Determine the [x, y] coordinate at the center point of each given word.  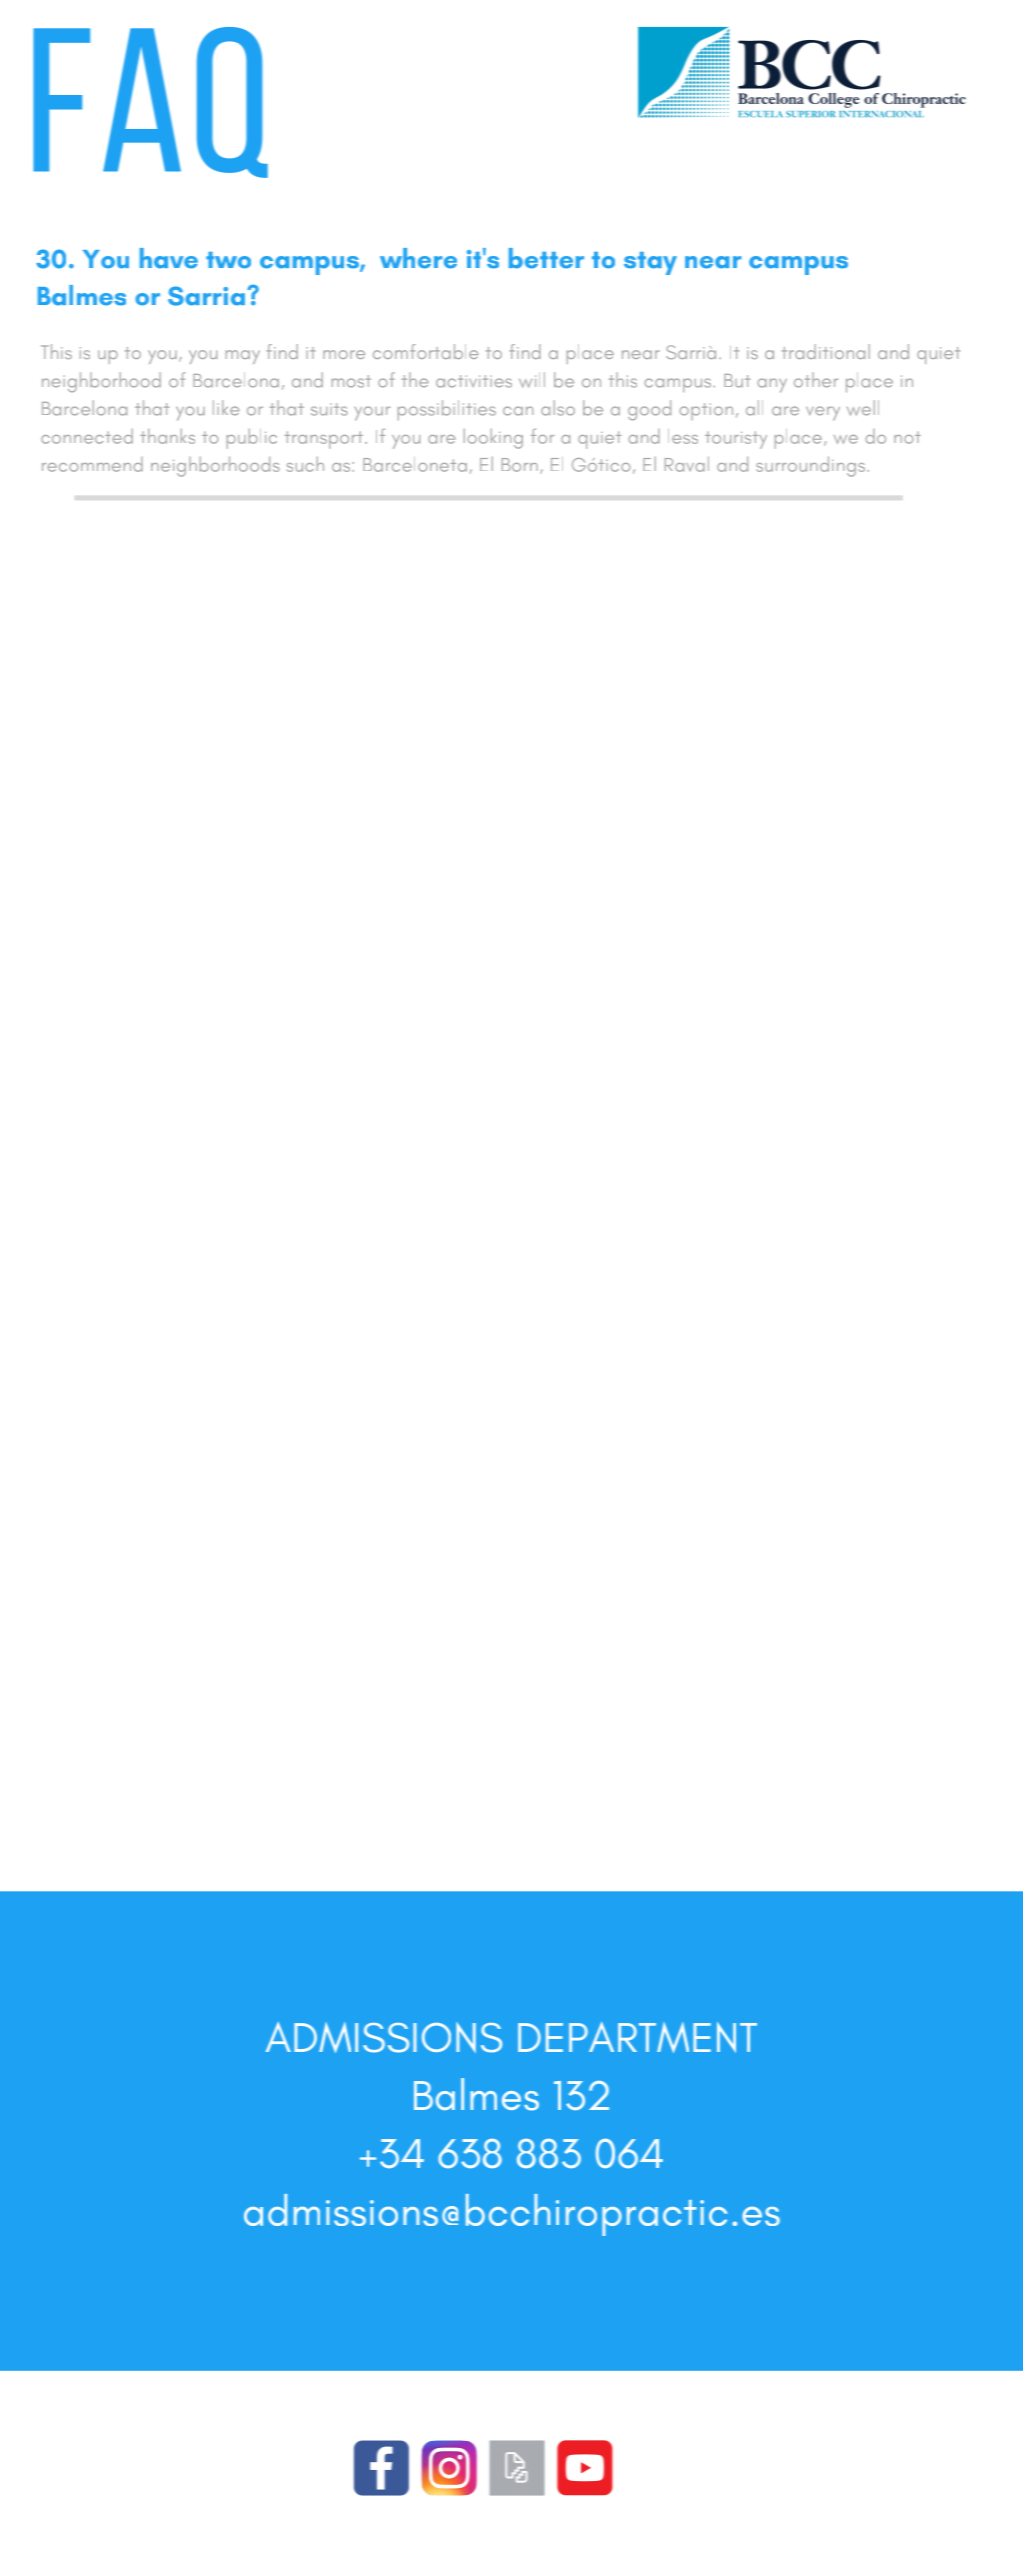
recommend [92, 464]
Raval [687, 464]
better [546, 258]
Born [520, 465]
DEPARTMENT [637, 2037]
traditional [826, 351]
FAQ [150, 102]
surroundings [812, 466]
